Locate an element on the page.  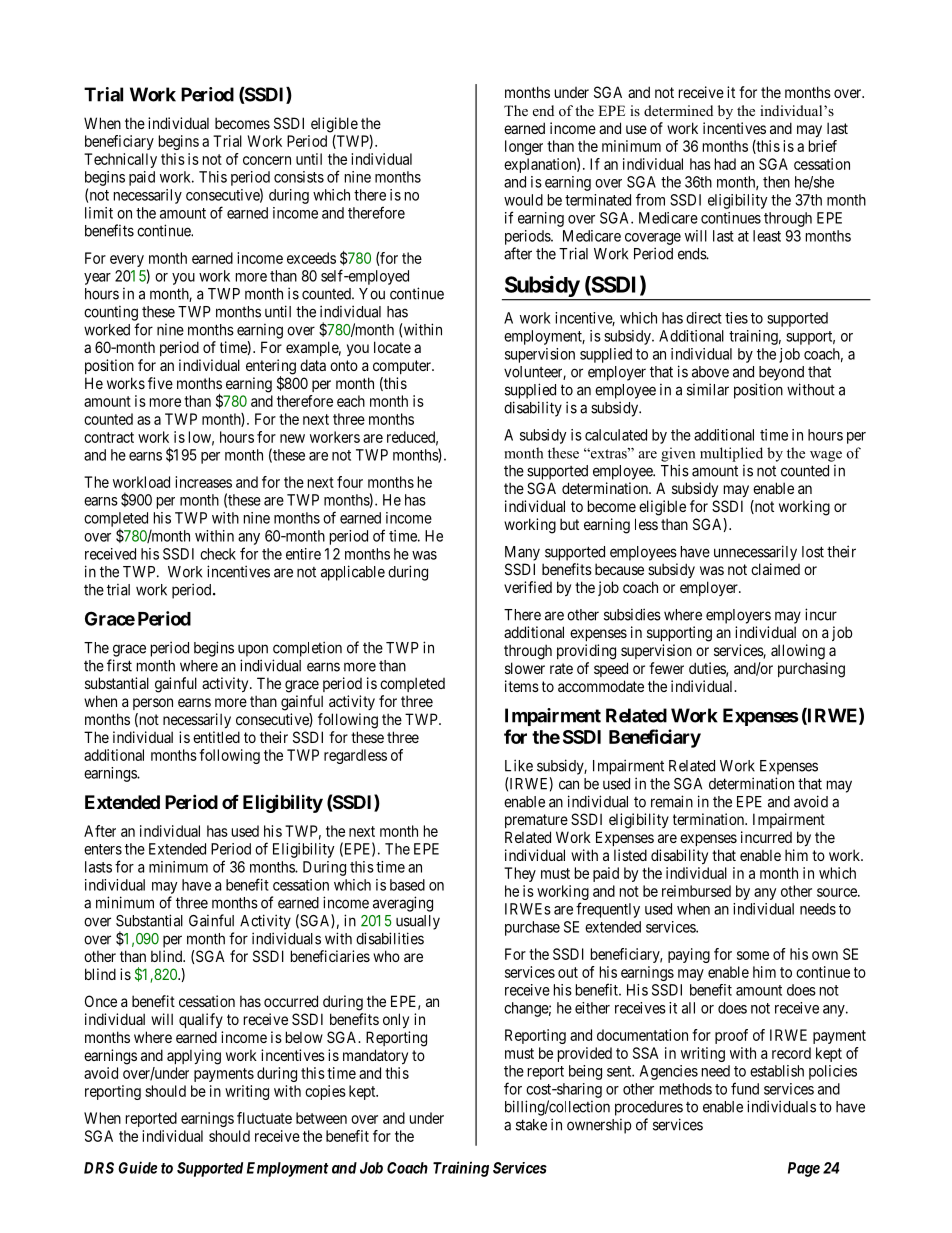
Technically is located at coordinates (120, 160).
